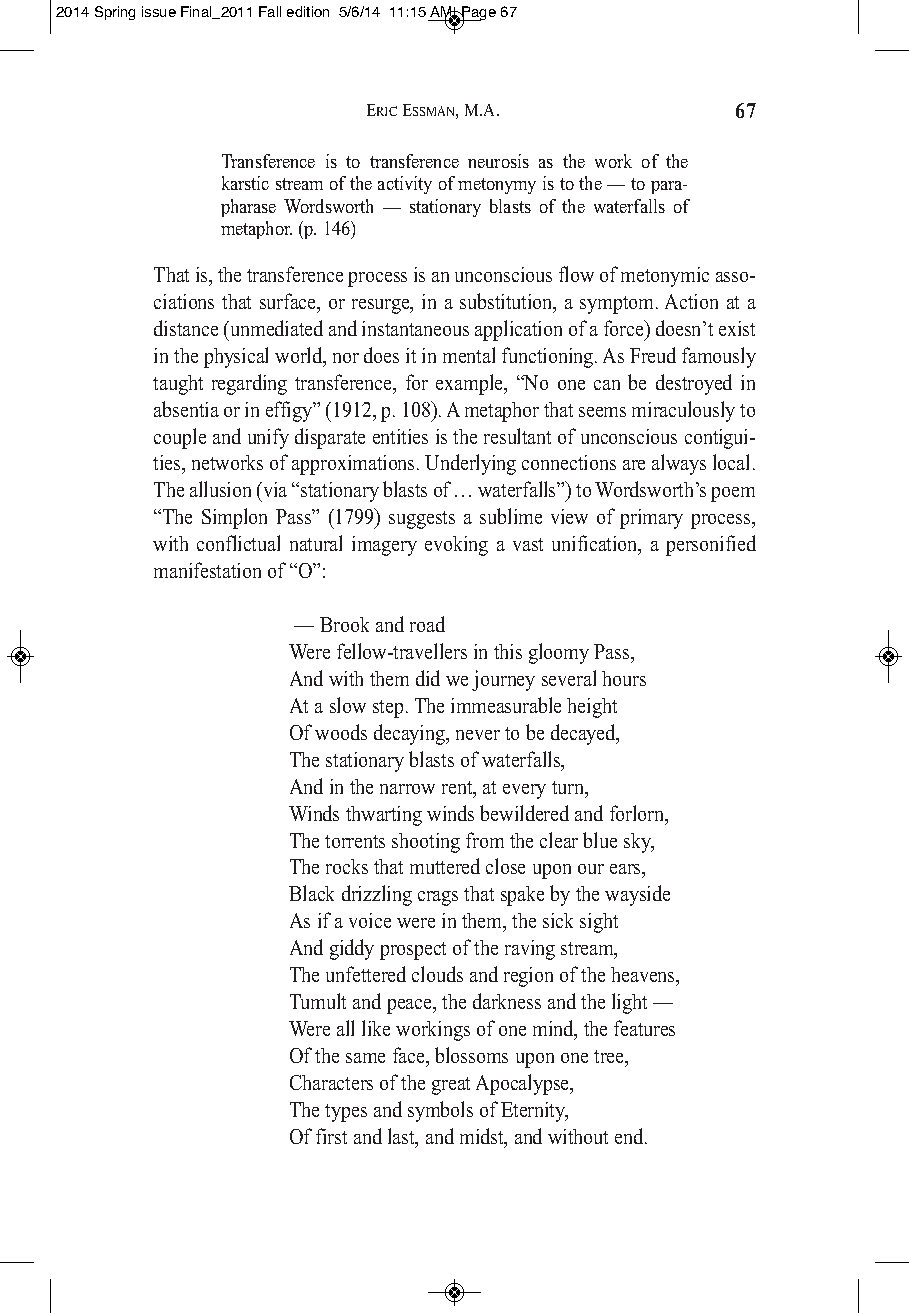 Image resolution: width=909 pixels, height=1313 pixels. I want to click on end, so click(630, 1136).
